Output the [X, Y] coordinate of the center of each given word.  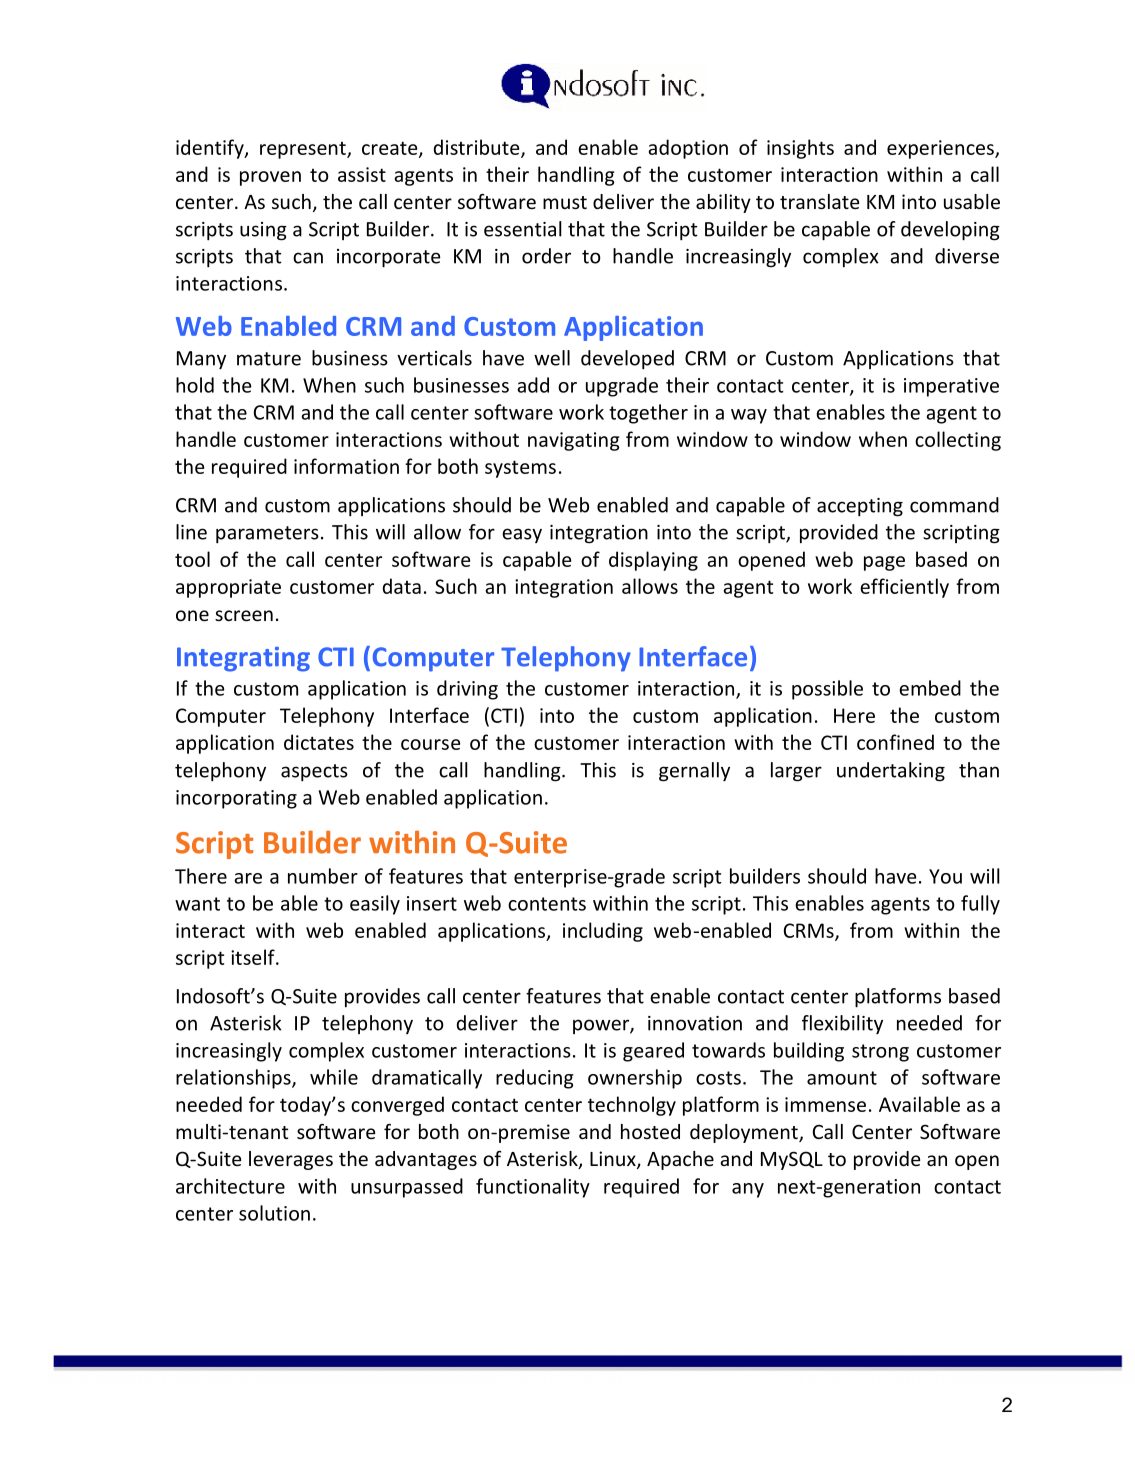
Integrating [243, 659]
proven [270, 178]
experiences [941, 149]
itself [254, 957]
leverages [291, 1160]
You [945, 876]
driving [467, 690]
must [565, 202]
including [603, 932]
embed [930, 688]
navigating [574, 441]
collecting [958, 441]
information [346, 466]
